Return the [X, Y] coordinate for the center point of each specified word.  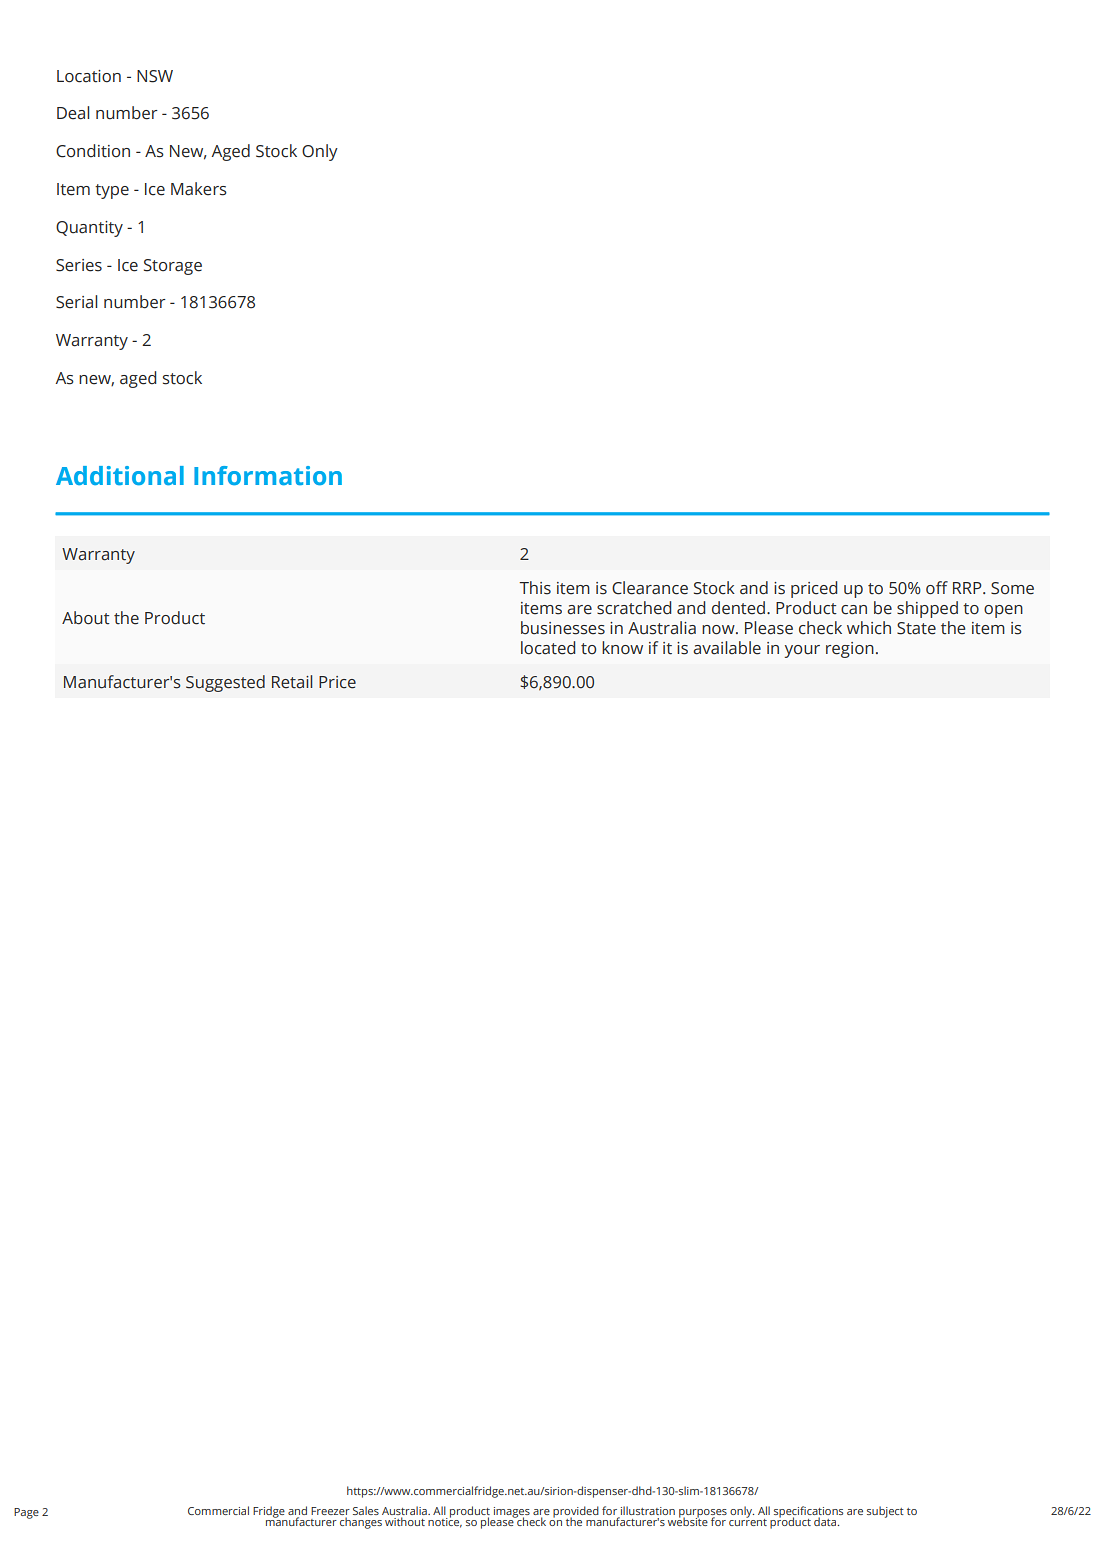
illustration [648, 1510]
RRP [968, 588]
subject [885, 1512]
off [937, 588]
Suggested [225, 683]
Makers [199, 189]
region [850, 650]
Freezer [330, 1511]
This [535, 588]
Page [26, 1513]
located [548, 648]
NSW [155, 76]
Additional [120, 476]
